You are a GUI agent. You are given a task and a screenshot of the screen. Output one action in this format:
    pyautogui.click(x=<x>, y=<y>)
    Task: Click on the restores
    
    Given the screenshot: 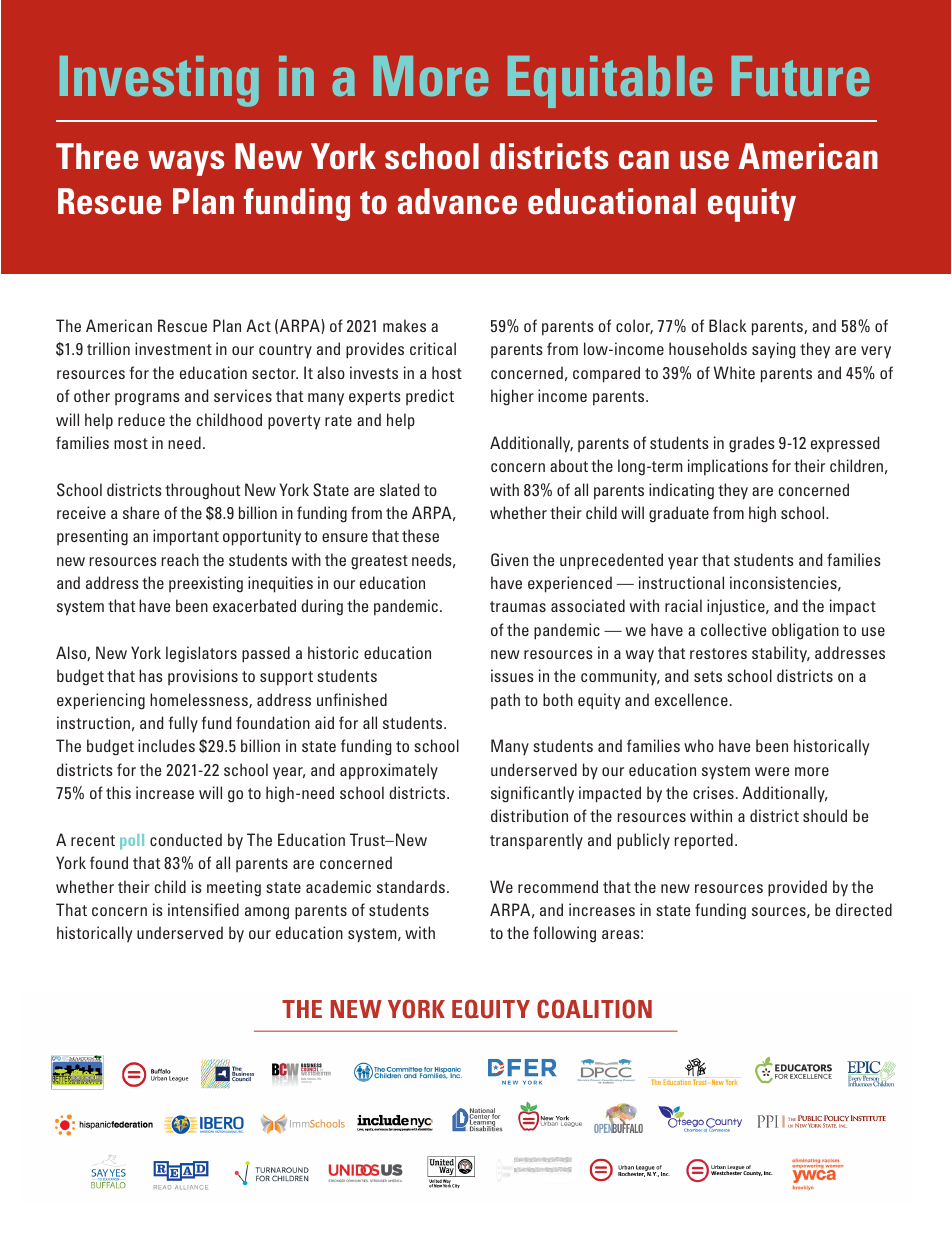 What is the action you would take?
    pyautogui.click(x=718, y=653)
